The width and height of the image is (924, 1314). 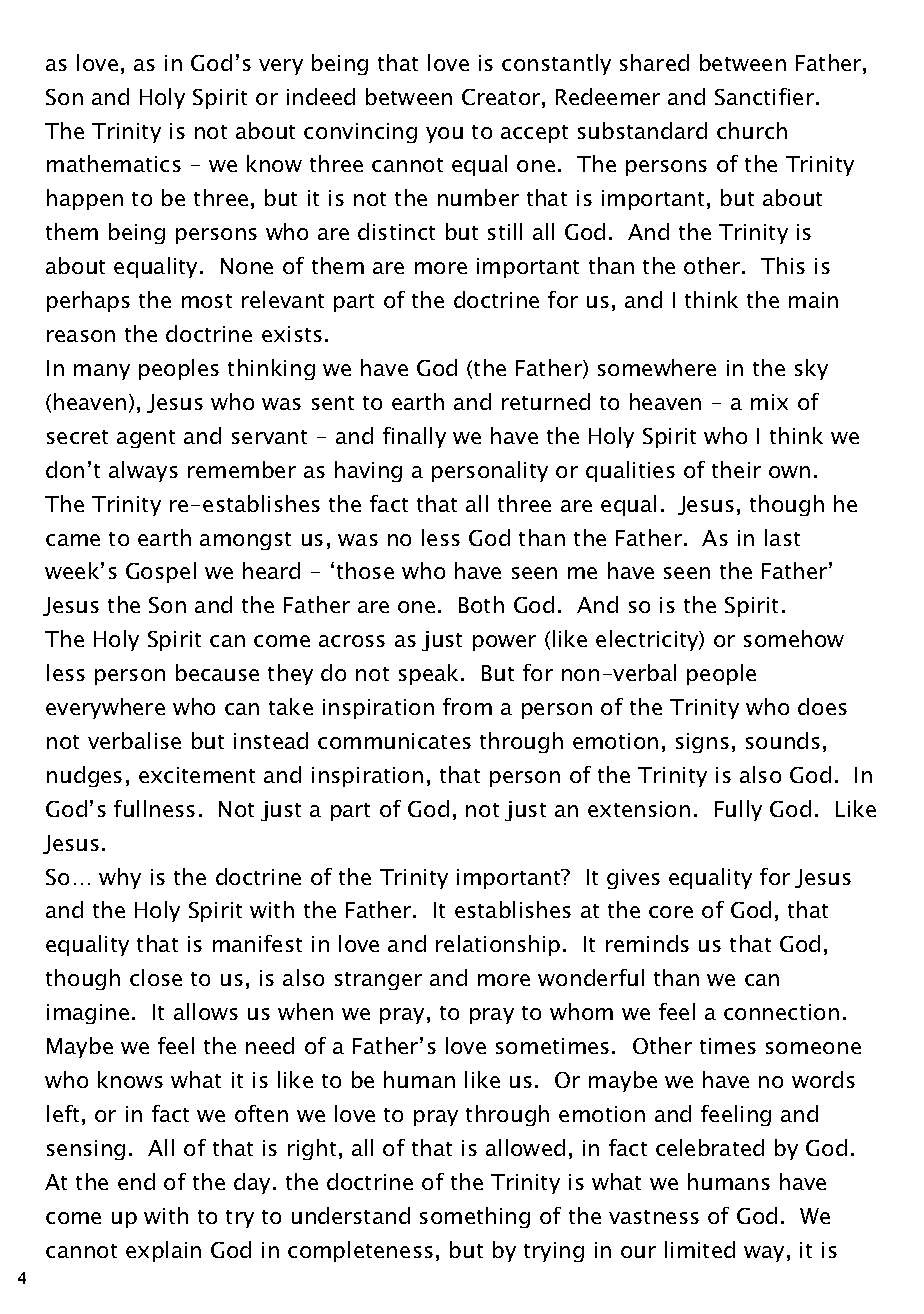 I want to click on you, so click(x=444, y=135).
